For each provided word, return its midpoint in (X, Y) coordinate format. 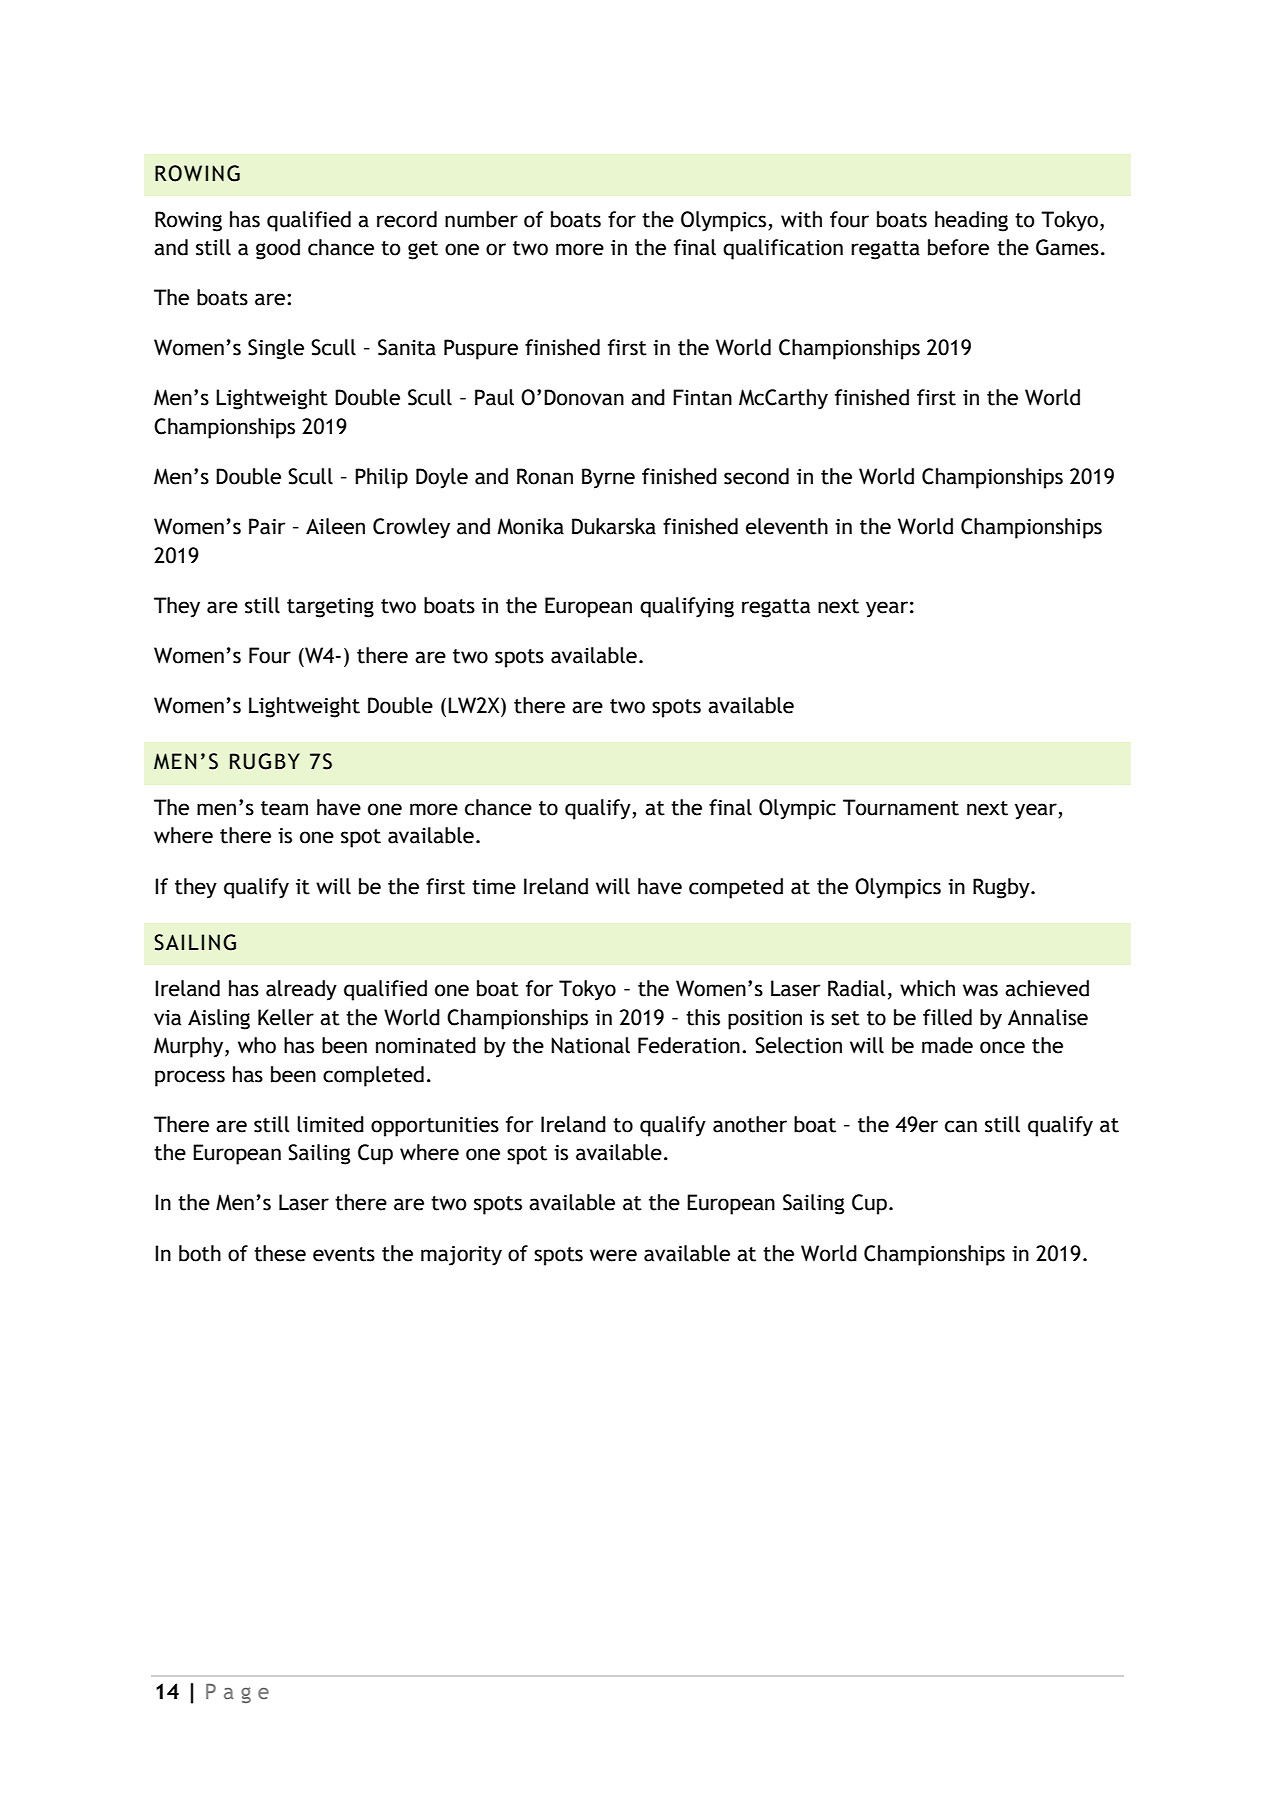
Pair (267, 526)
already (301, 990)
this (703, 1017)
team (284, 808)
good (278, 249)
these (280, 1253)
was (980, 990)
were (613, 1255)
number (481, 219)
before (958, 247)
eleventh (787, 526)
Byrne (608, 478)
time (494, 887)
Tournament (901, 807)
